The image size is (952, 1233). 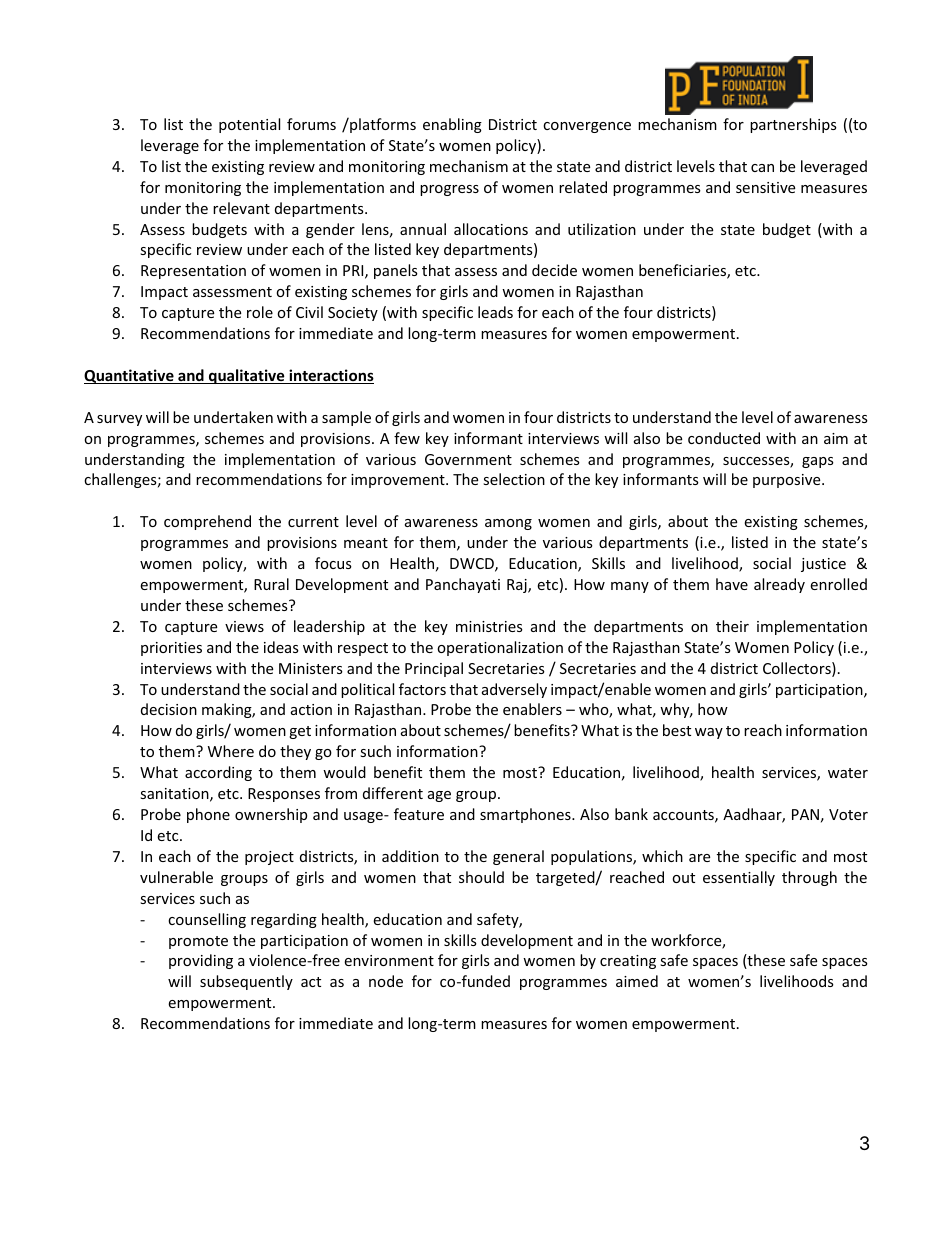 What do you see at coordinates (389, 960) in the document?
I see `environment` at bounding box center [389, 960].
